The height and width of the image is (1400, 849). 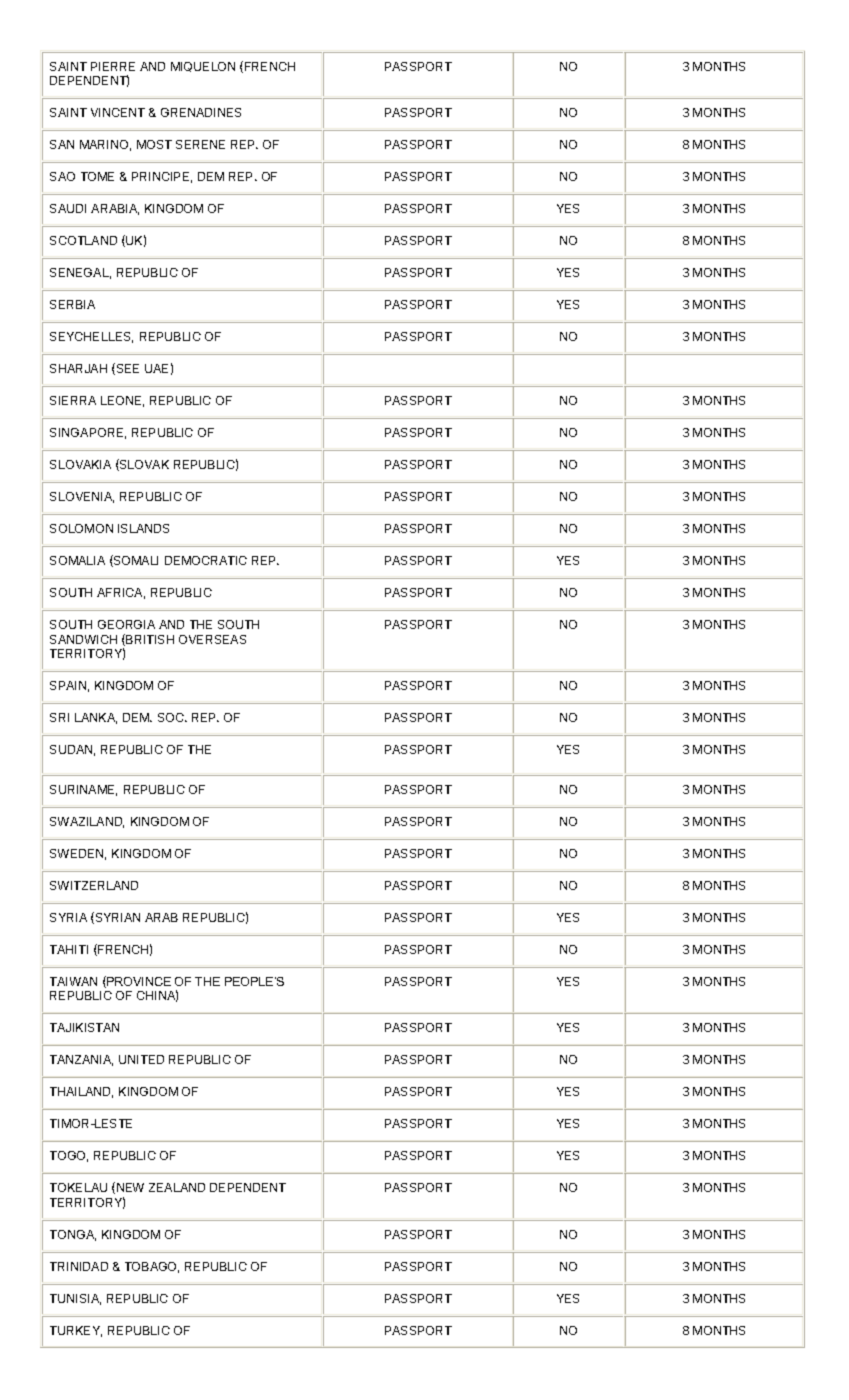 What do you see at coordinates (81, 1060) in the image?
I see `TANZANIA` at bounding box center [81, 1060].
